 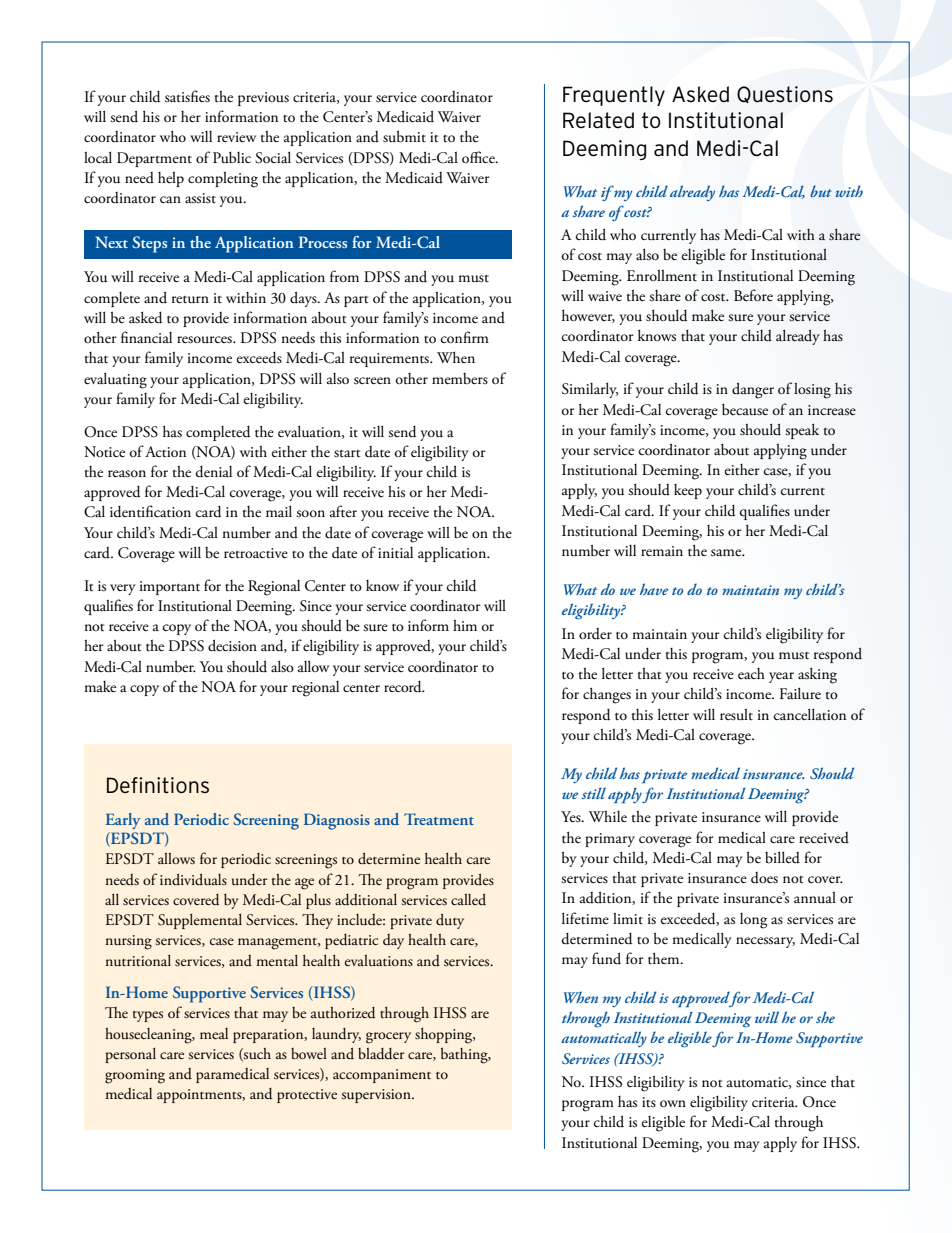 I want to click on Treatment, so click(x=439, y=819).
